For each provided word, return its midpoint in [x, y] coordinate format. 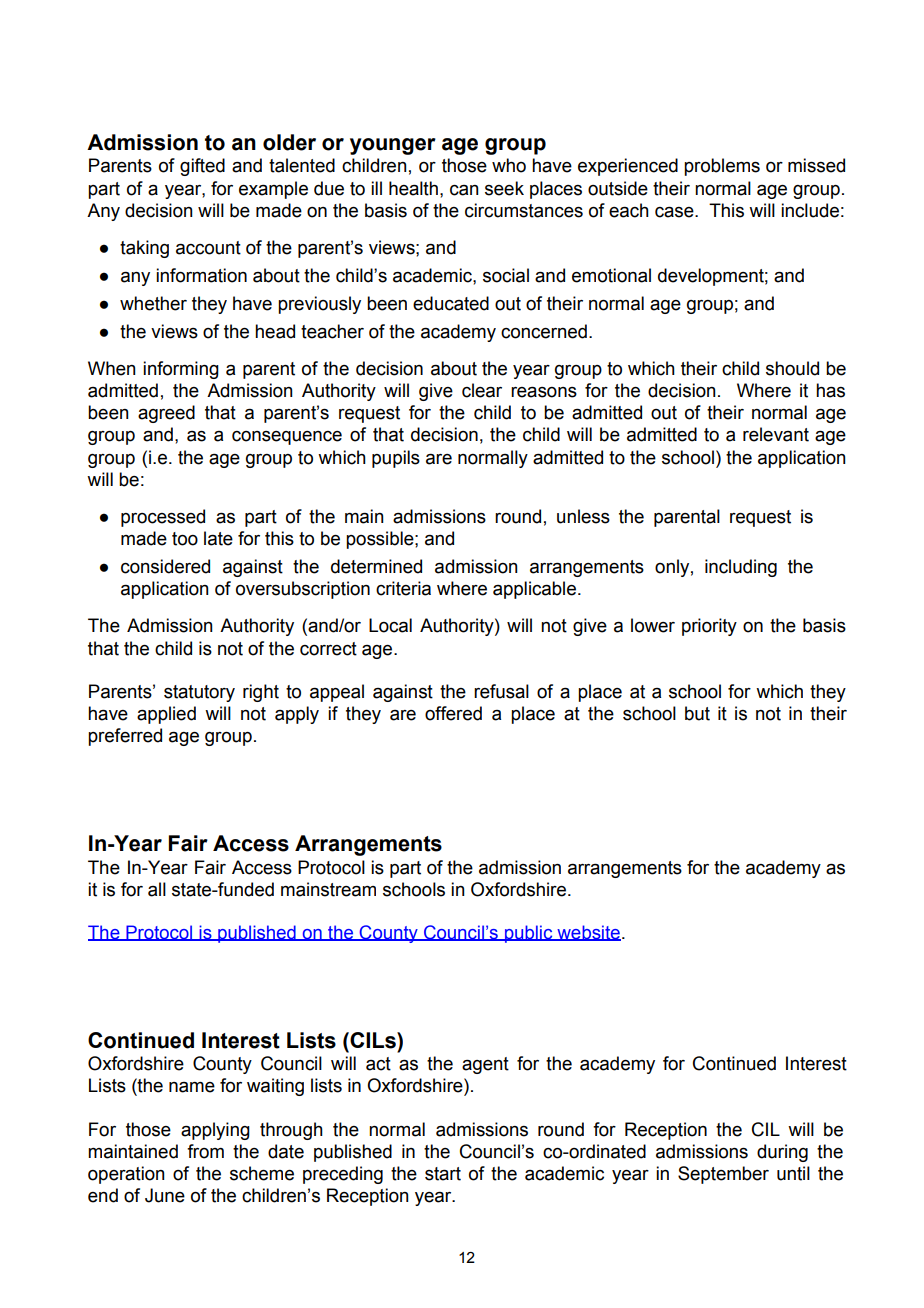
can [464, 190]
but [697, 713]
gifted [202, 167]
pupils [396, 459]
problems [722, 167]
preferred [125, 737]
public [529, 934]
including [741, 568]
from [205, 1151]
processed [163, 518]
